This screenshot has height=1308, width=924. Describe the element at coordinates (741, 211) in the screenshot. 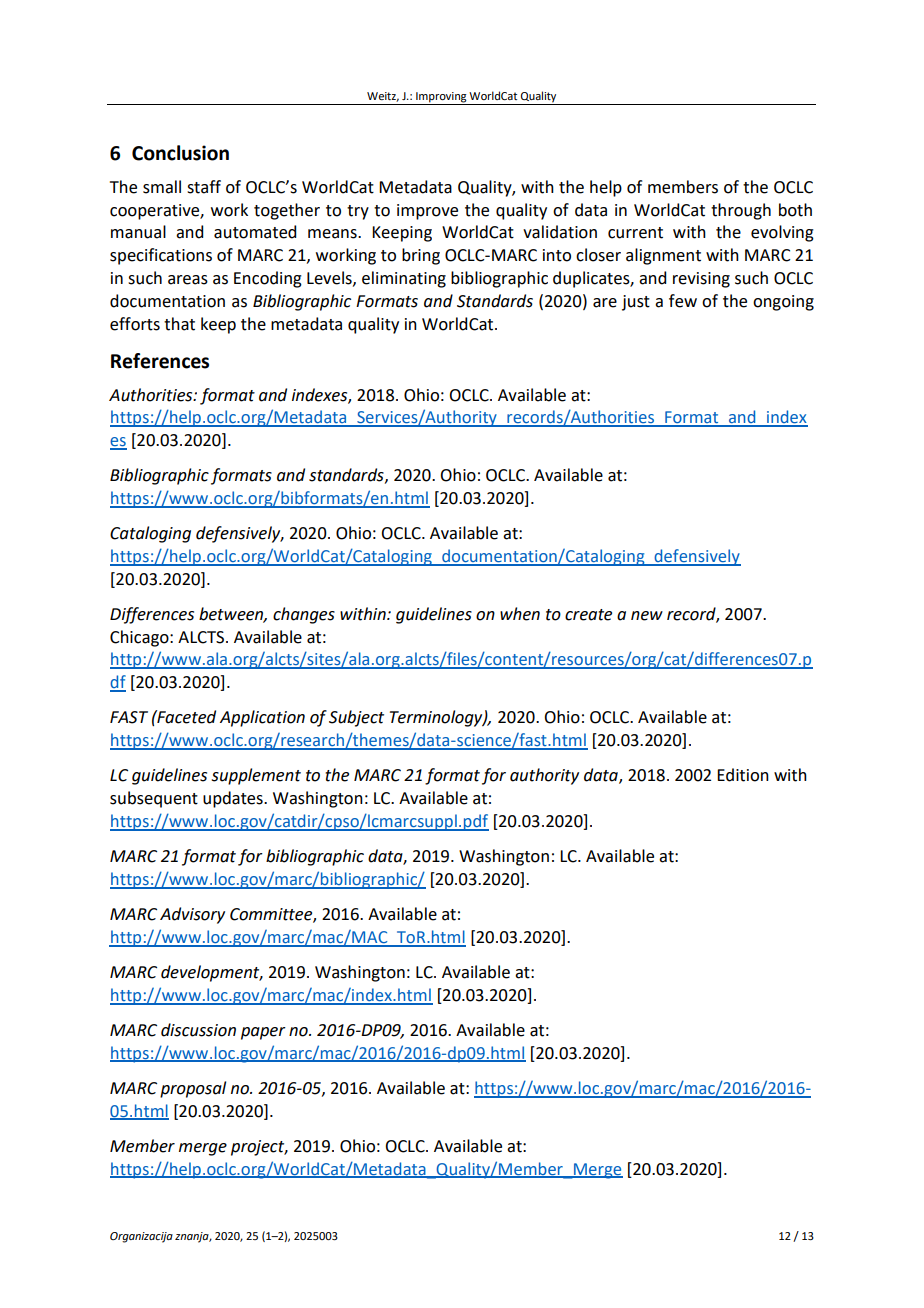

I see `through` at that location.
